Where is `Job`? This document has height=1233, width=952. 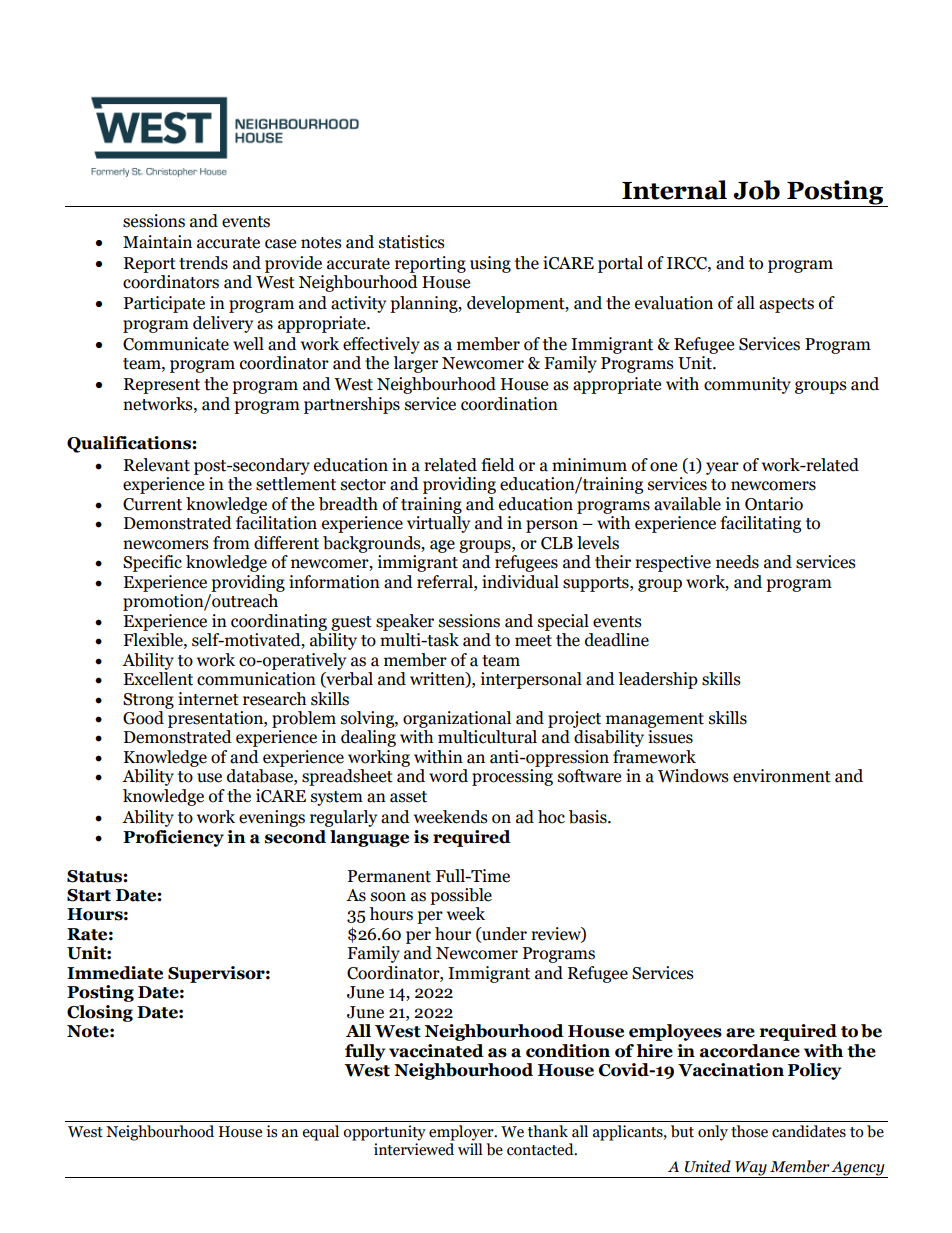 Job is located at coordinates (756, 190).
